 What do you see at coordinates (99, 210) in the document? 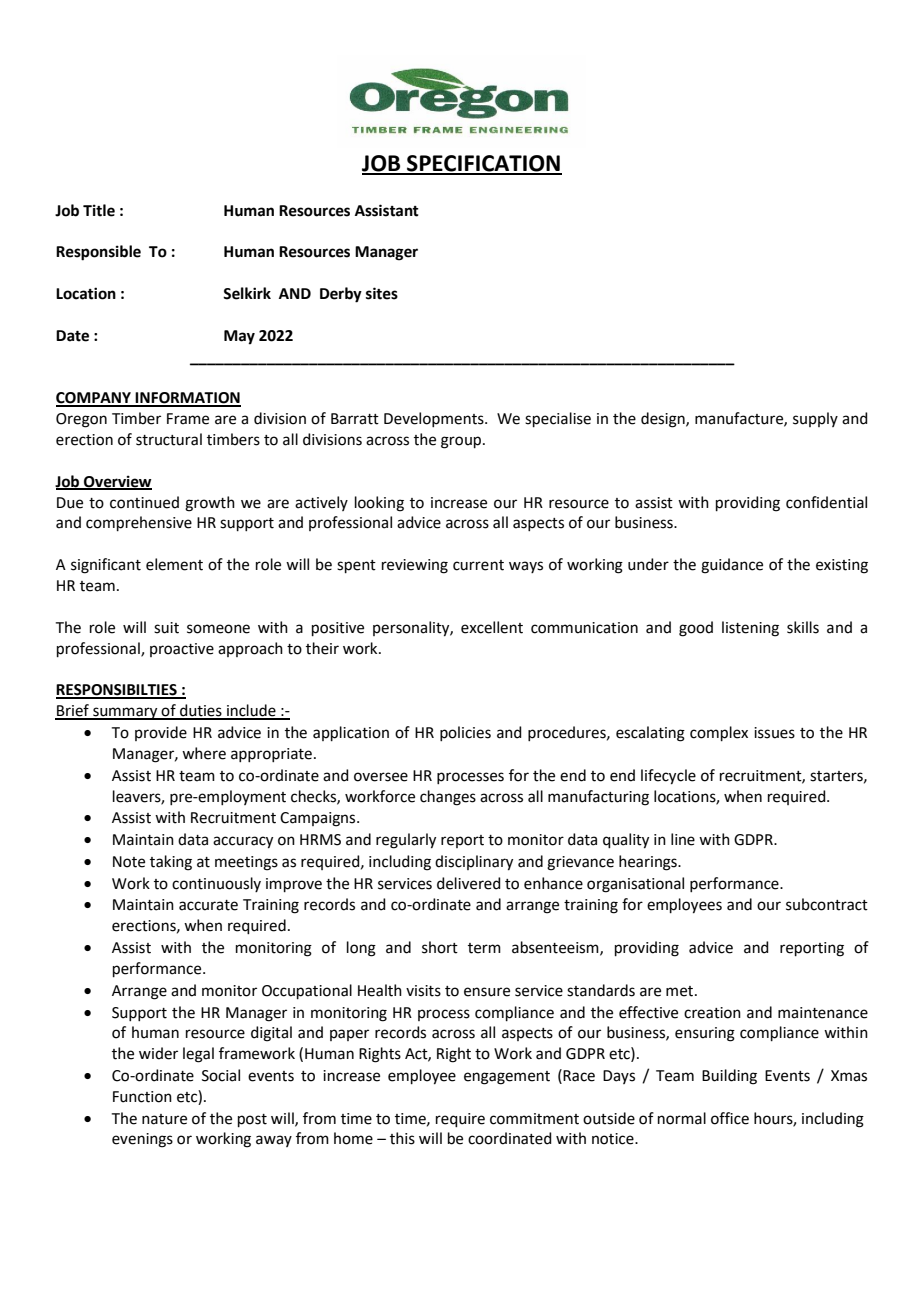
I see `Title` at bounding box center [99, 210].
